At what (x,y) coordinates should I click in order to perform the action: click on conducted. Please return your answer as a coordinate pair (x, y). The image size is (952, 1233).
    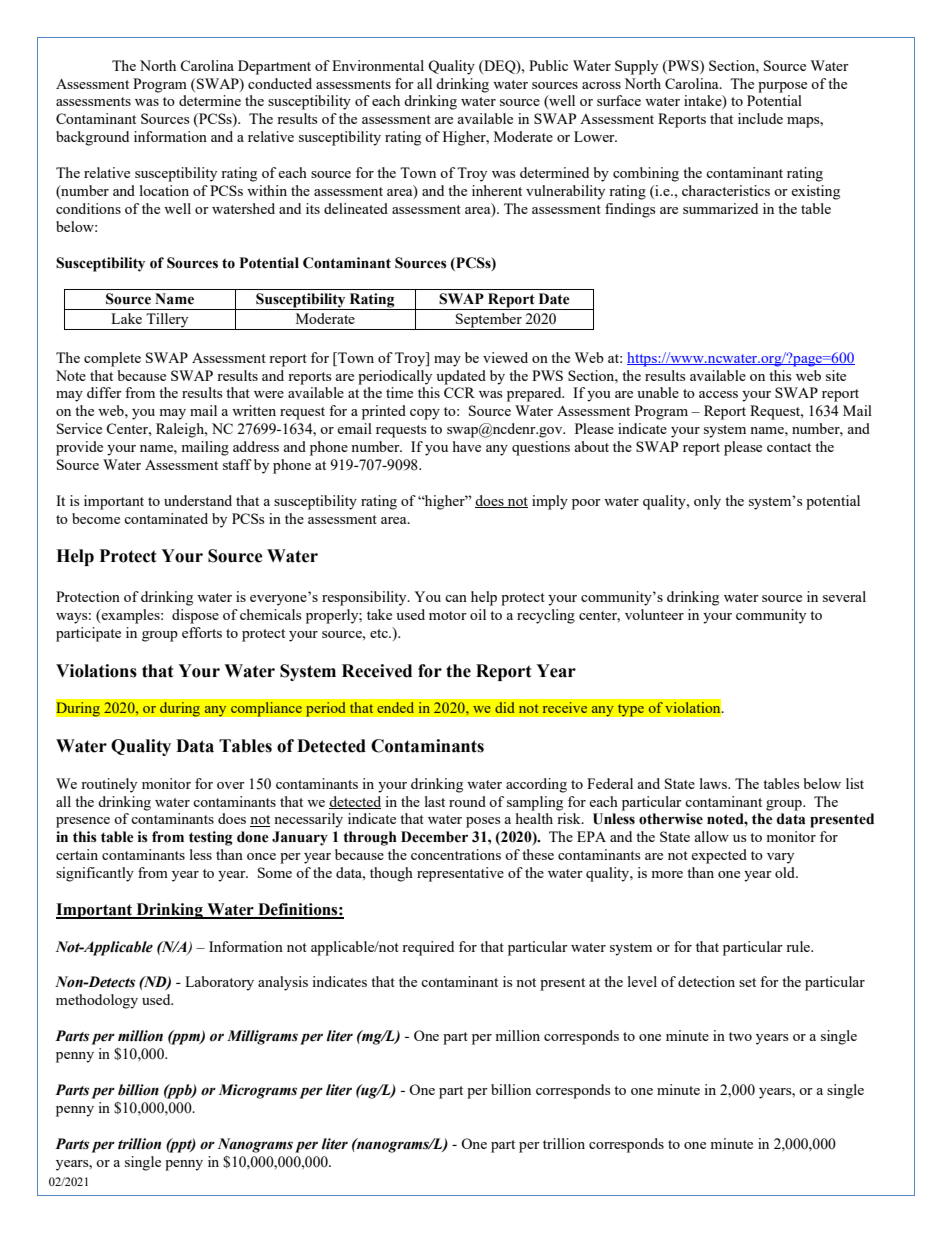
    Looking at the image, I should click on (280, 83).
